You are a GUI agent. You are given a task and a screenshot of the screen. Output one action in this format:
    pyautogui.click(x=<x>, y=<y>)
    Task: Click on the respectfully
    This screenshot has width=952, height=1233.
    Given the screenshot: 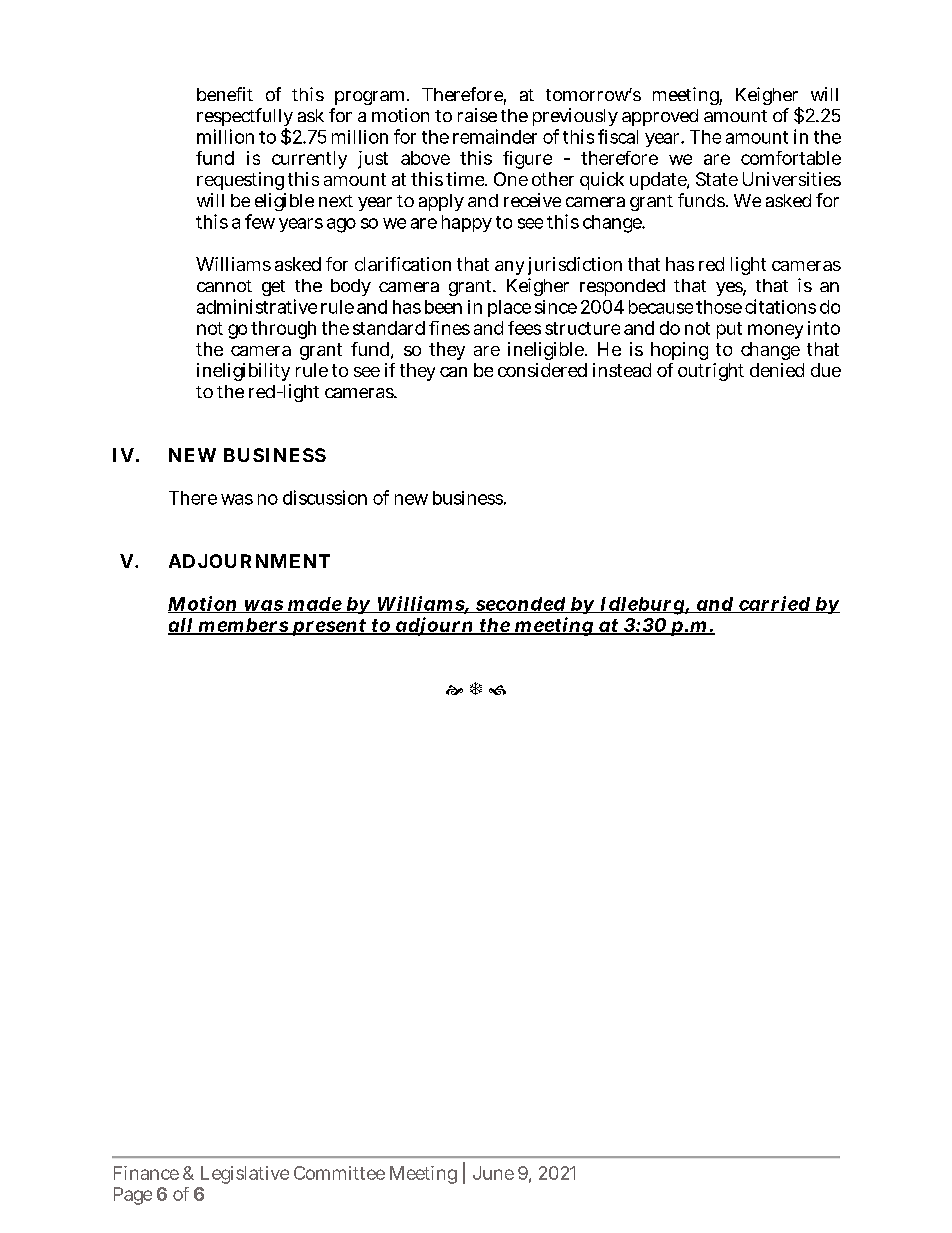 What is the action you would take?
    pyautogui.click(x=245, y=119)
